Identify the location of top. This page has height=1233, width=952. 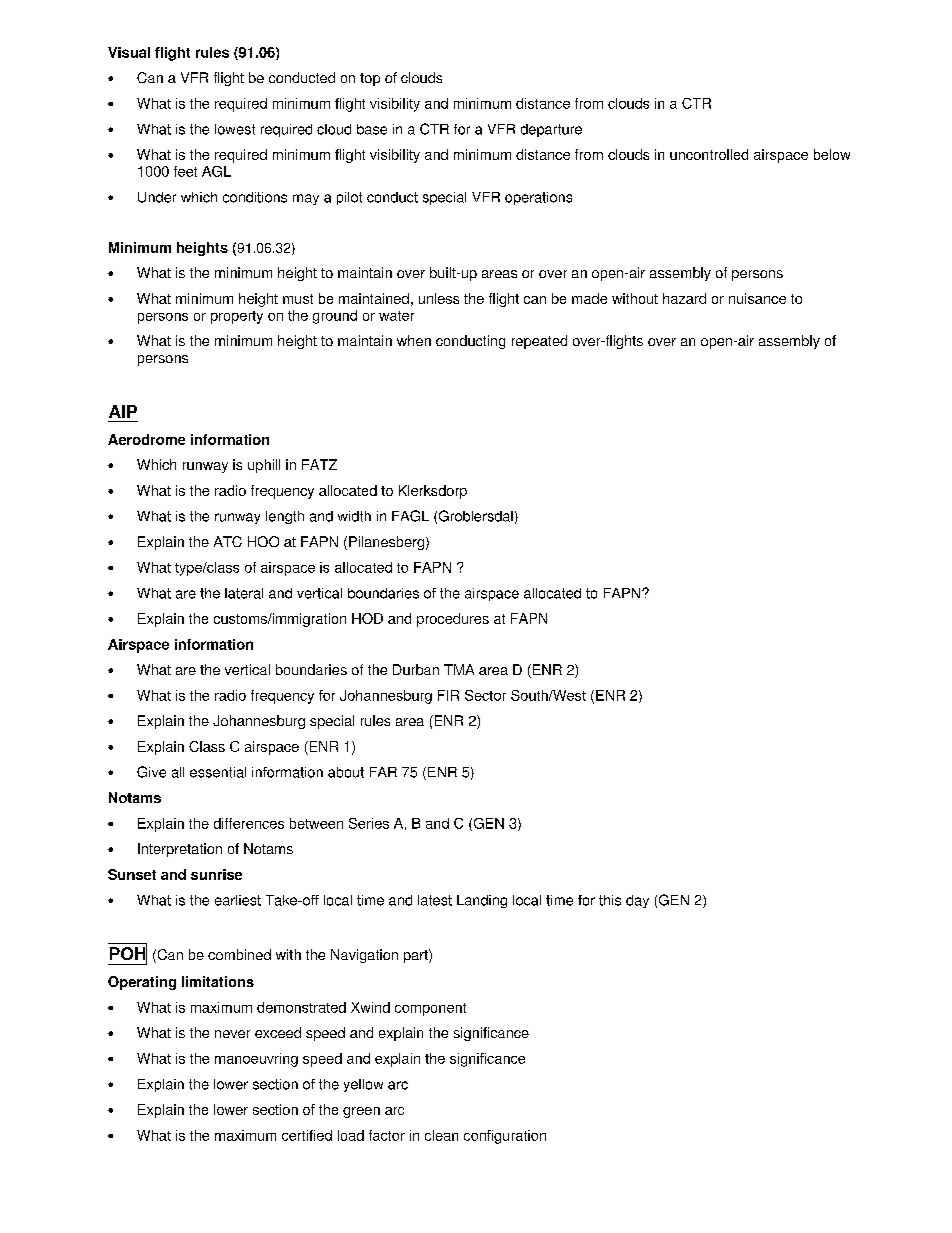
(370, 79).
